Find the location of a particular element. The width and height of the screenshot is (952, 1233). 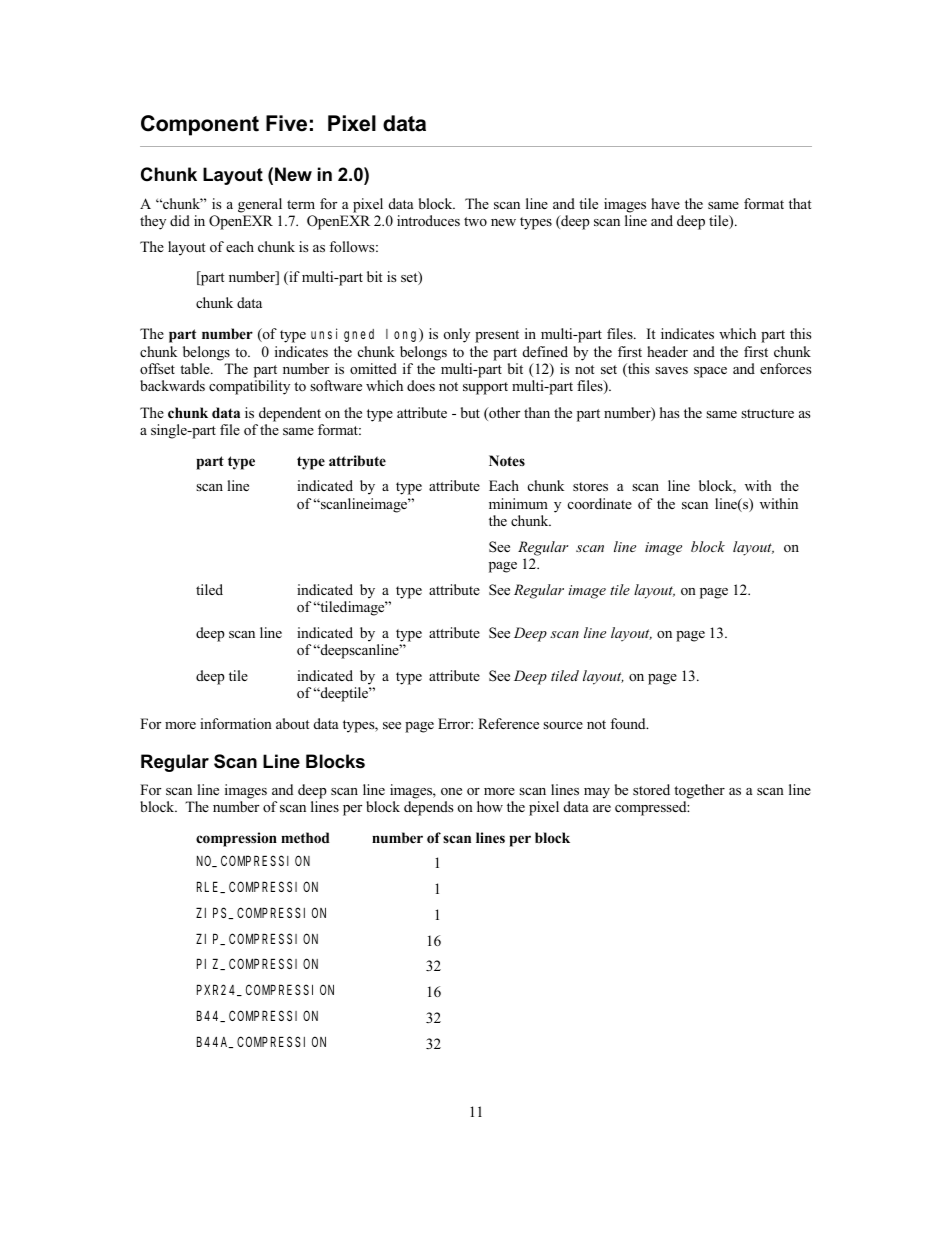

support is located at coordinates (485, 388).
